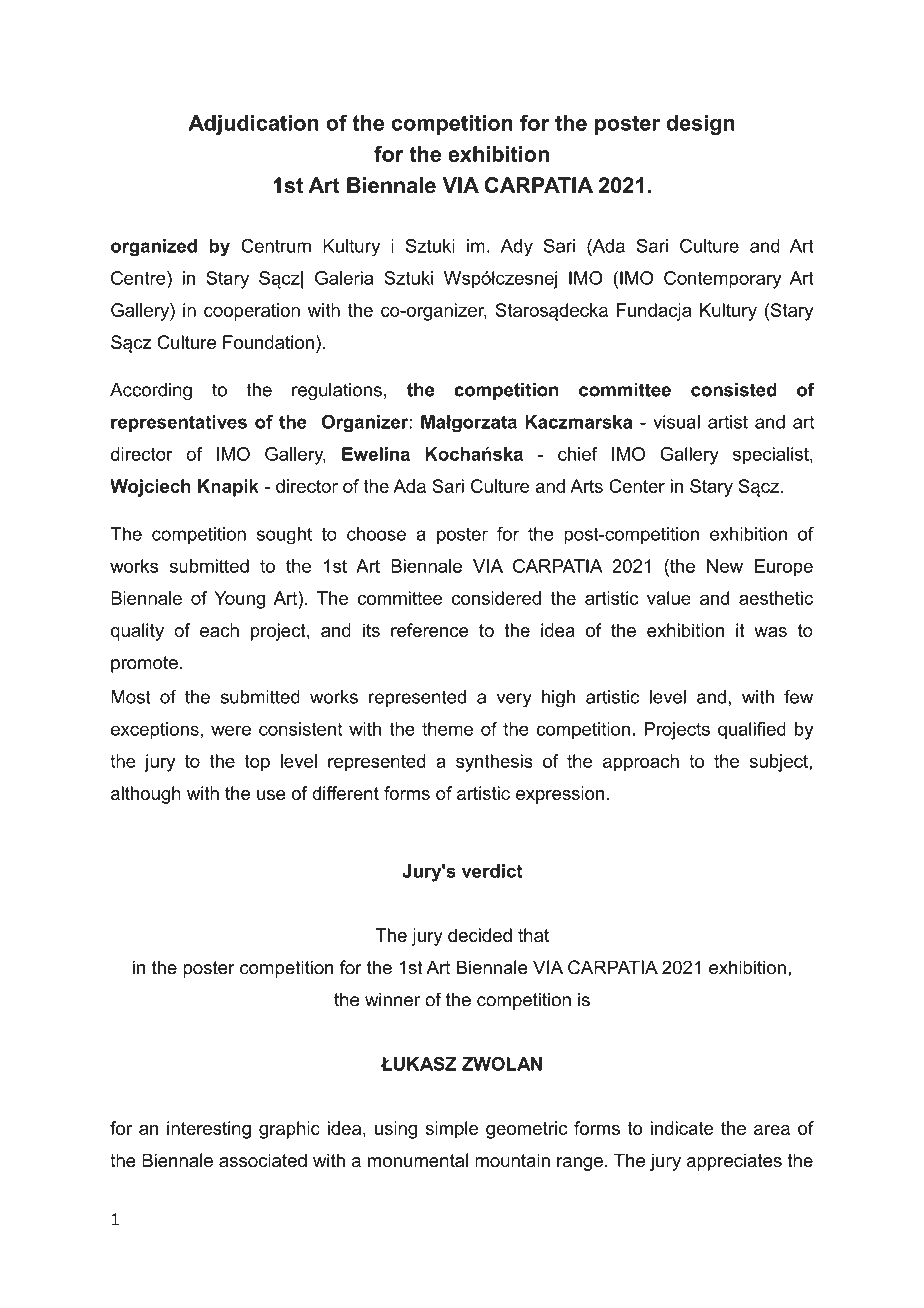 The image size is (924, 1308). What do you see at coordinates (209, 1130) in the document?
I see `interesting` at bounding box center [209, 1130].
